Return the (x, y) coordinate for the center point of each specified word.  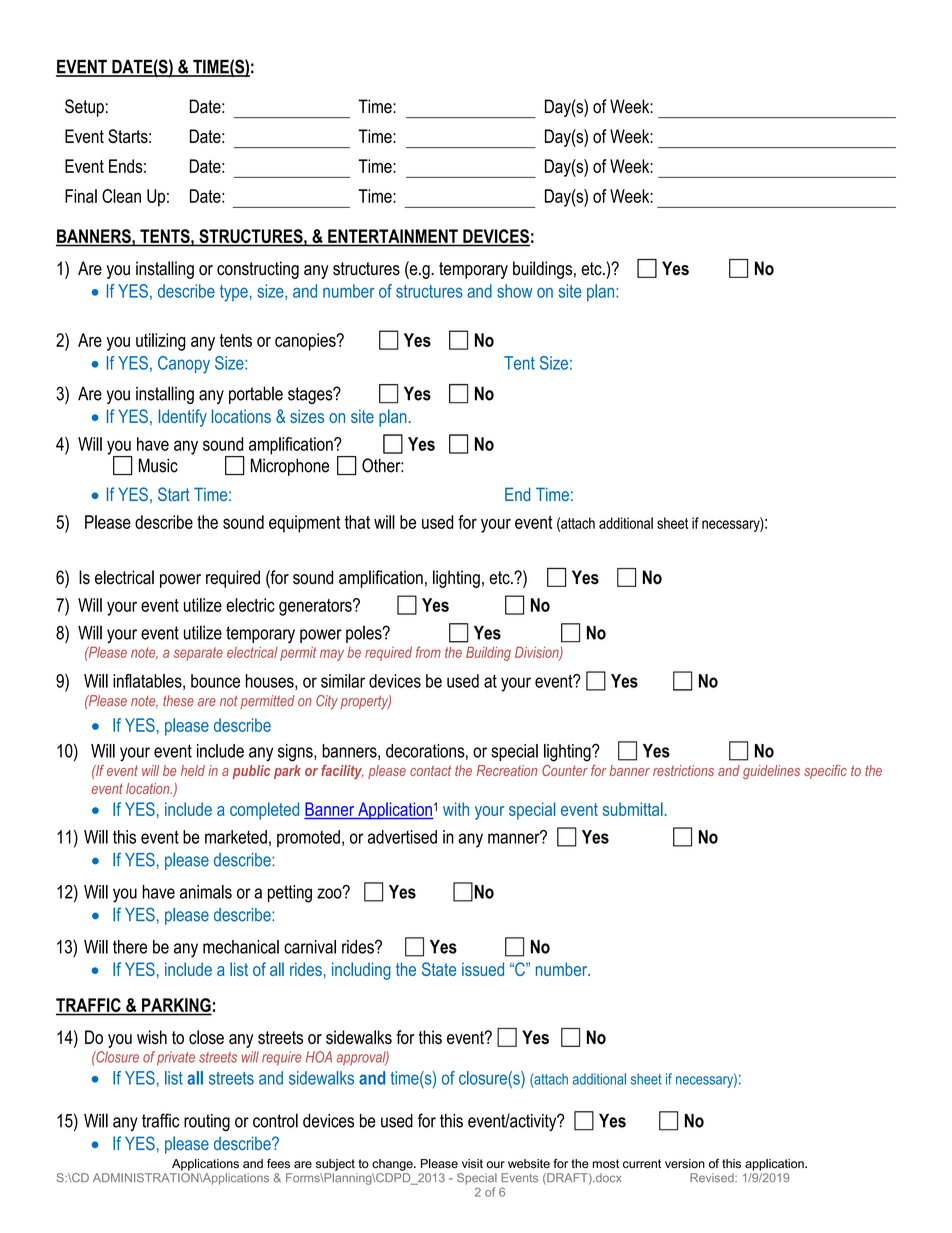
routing (207, 1123)
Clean (121, 196)
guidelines (771, 772)
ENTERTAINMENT (393, 236)
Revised (713, 1178)
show (515, 291)
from (428, 652)
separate (198, 654)
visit (472, 1164)
